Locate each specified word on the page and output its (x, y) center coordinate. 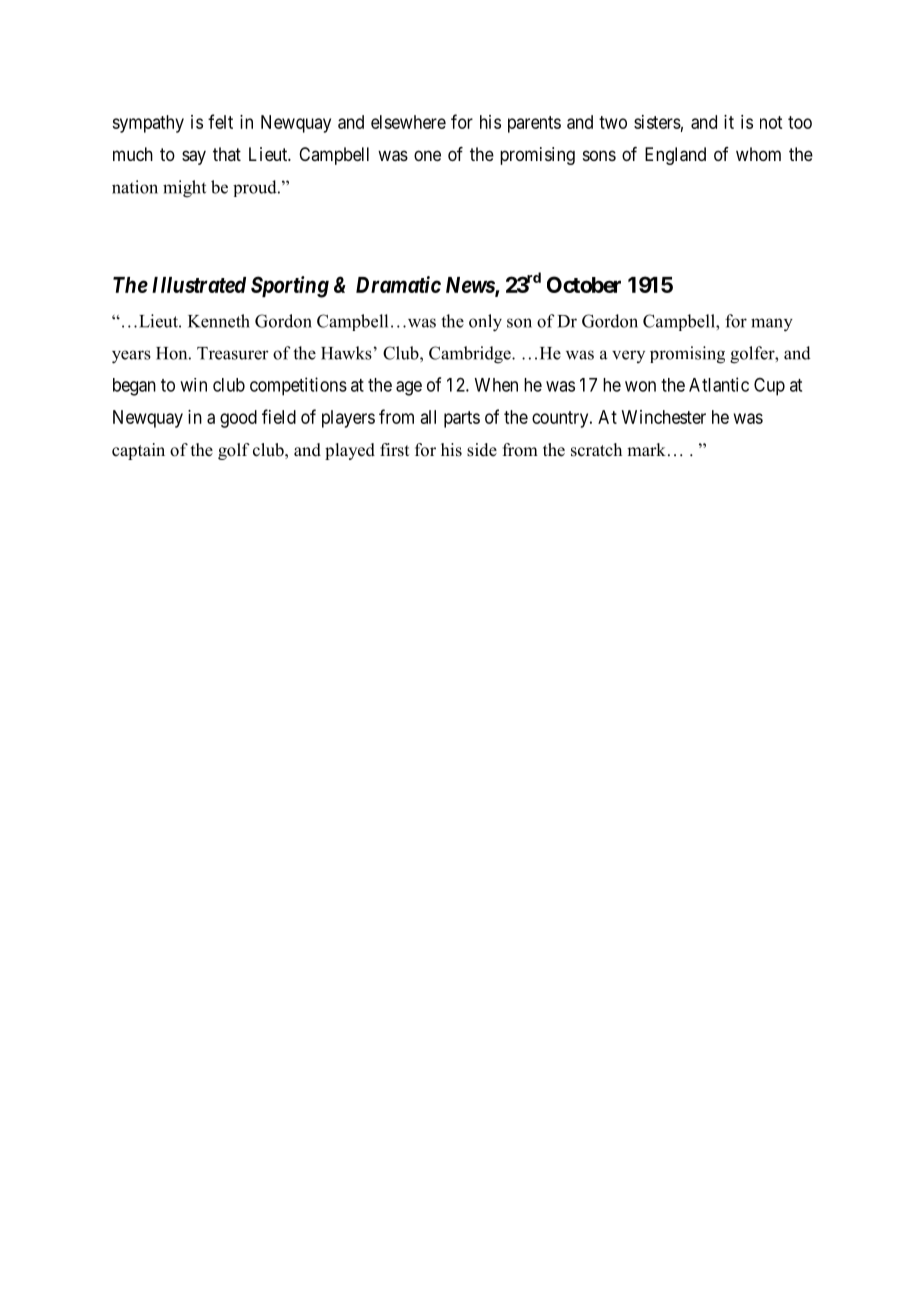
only (485, 323)
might (184, 189)
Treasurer (233, 353)
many (772, 325)
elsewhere (408, 122)
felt (220, 121)
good (238, 419)
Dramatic (398, 284)
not (771, 122)
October (584, 284)
